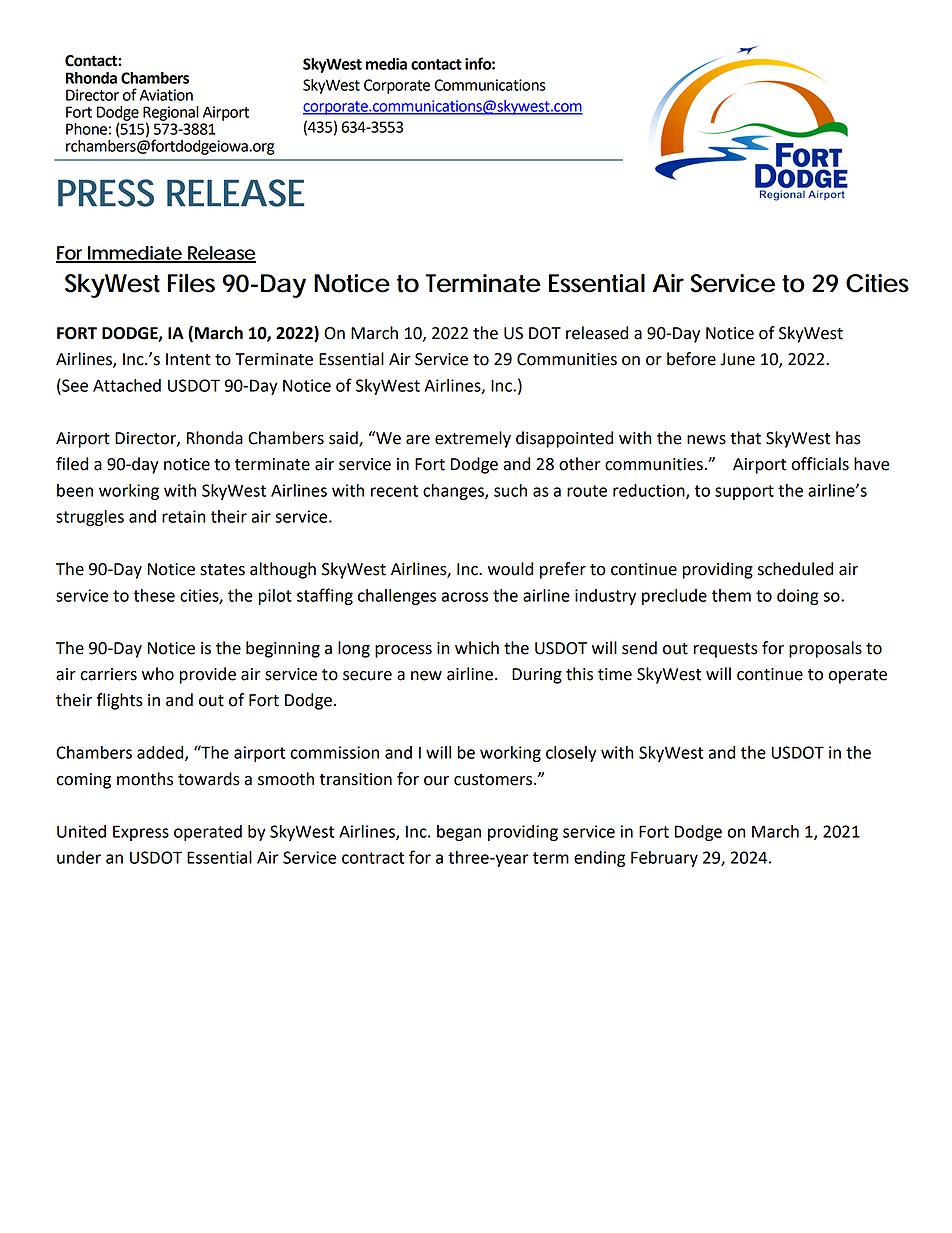 Image resolution: width=952 pixels, height=1233 pixels. I want to click on Intent, so click(188, 359).
